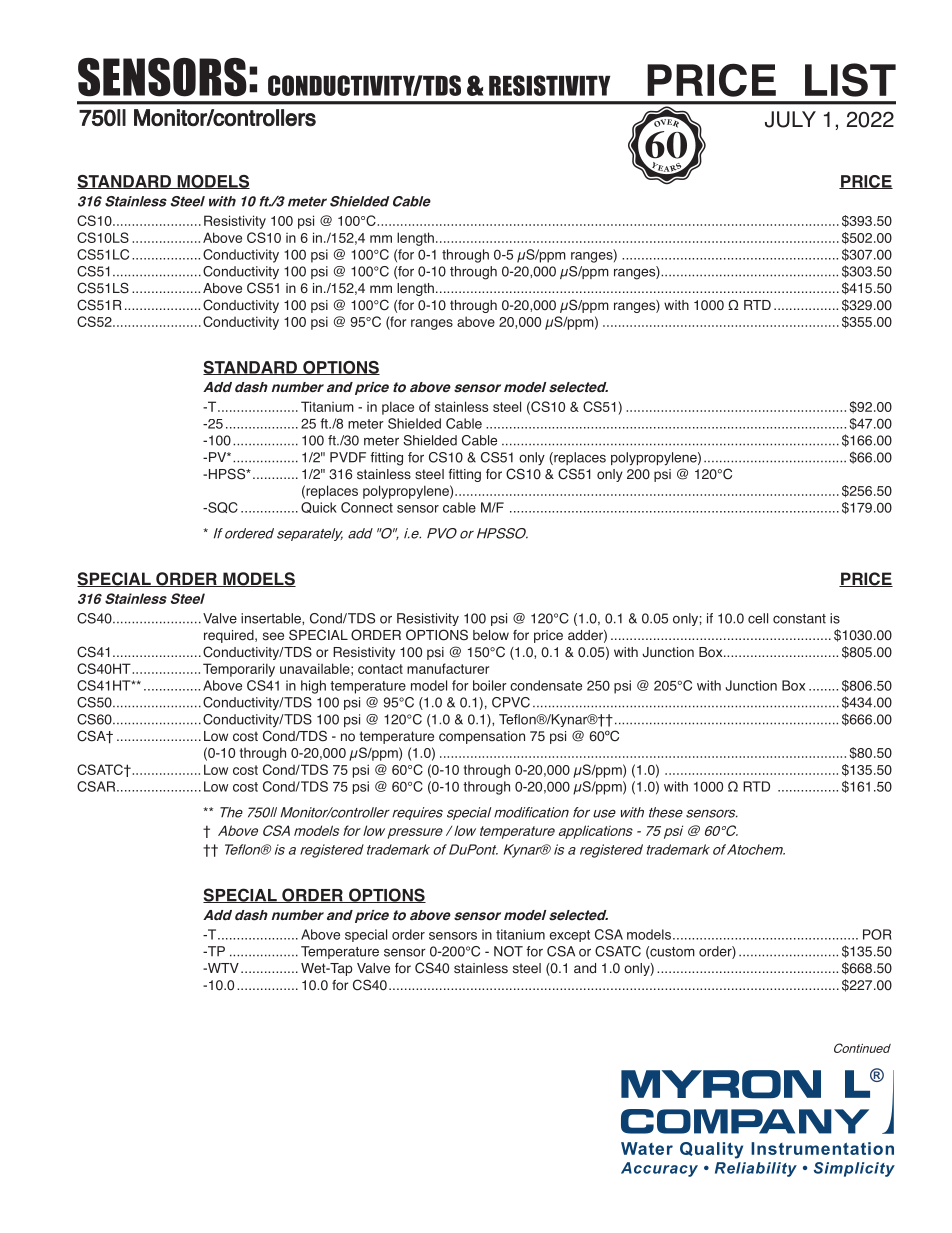 The width and height of the screenshot is (952, 1233). What do you see at coordinates (348, 457) in the screenshot?
I see `PVDF` at bounding box center [348, 457].
